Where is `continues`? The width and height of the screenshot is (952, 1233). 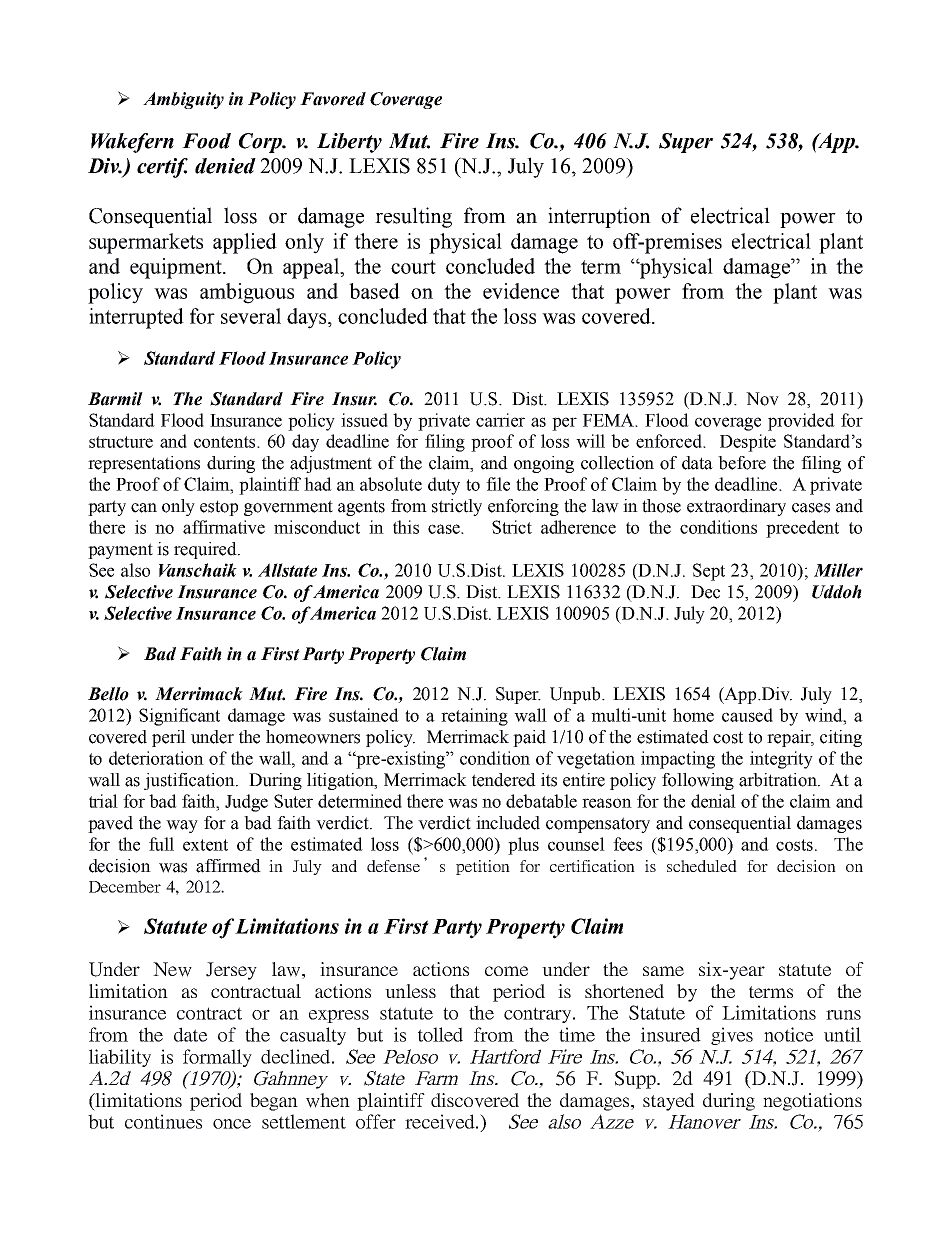 continues is located at coordinates (163, 1121).
